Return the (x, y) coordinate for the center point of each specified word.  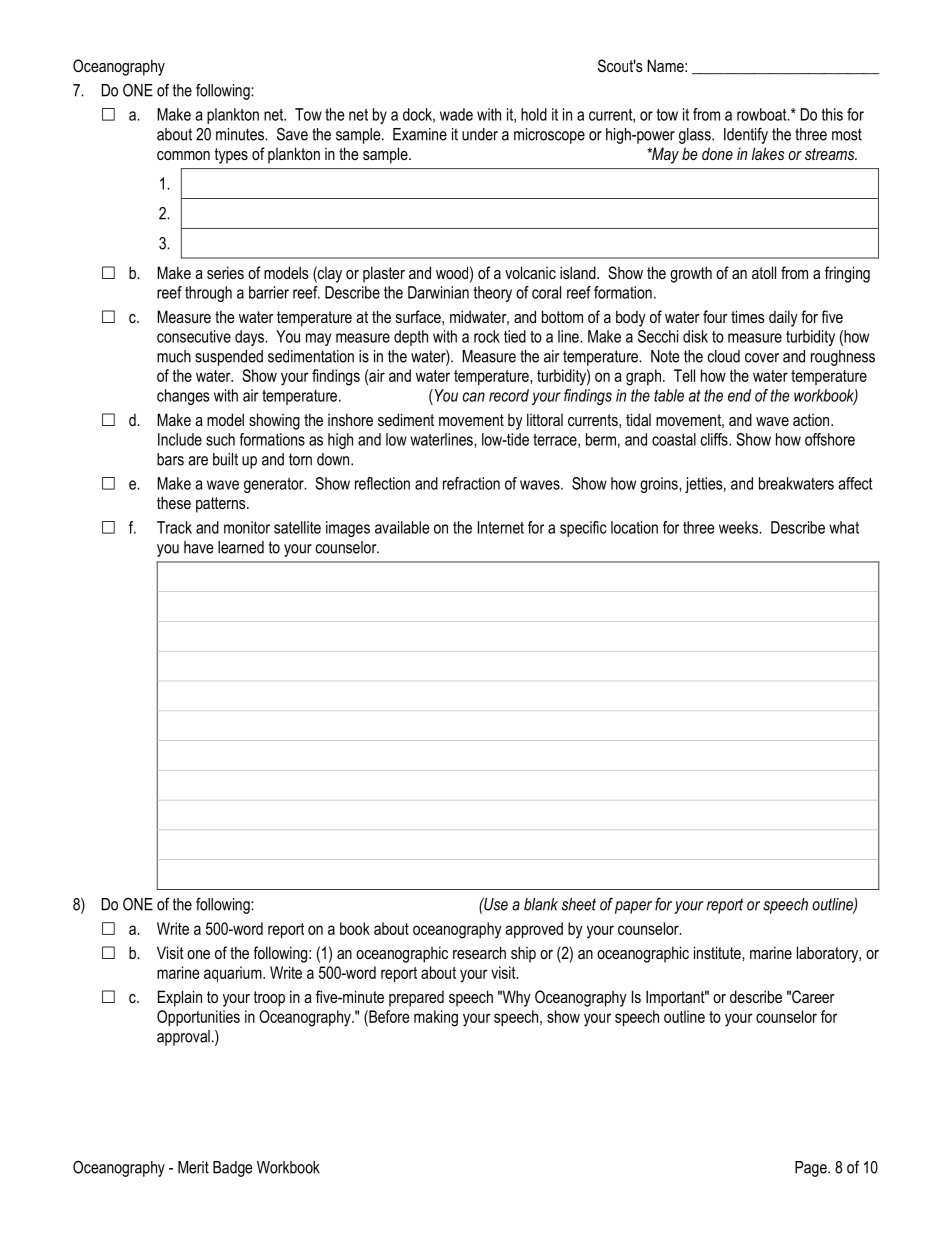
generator (275, 485)
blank (541, 904)
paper (633, 907)
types (231, 156)
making (436, 1018)
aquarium (234, 974)
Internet (501, 527)
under (480, 134)
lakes (768, 153)
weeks (739, 527)
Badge (233, 1169)
